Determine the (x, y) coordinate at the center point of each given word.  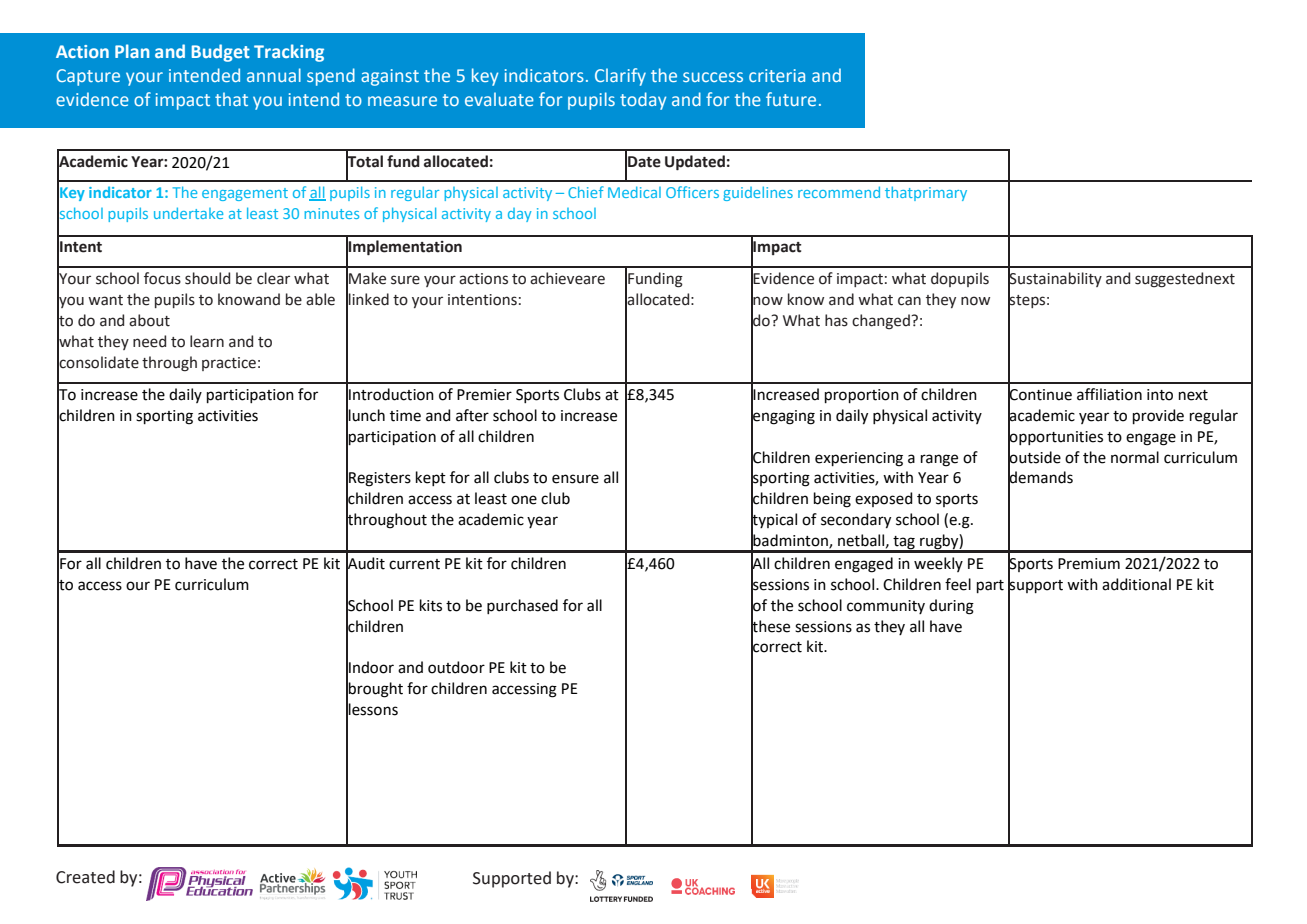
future (791, 99)
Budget (221, 53)
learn (207, 341)
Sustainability (1055, 280)
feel (958, 584)
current (414, 564)
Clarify (620, 77)
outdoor (456, 667)
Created (85, 877)
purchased (522, 606)
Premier (484, 395)
